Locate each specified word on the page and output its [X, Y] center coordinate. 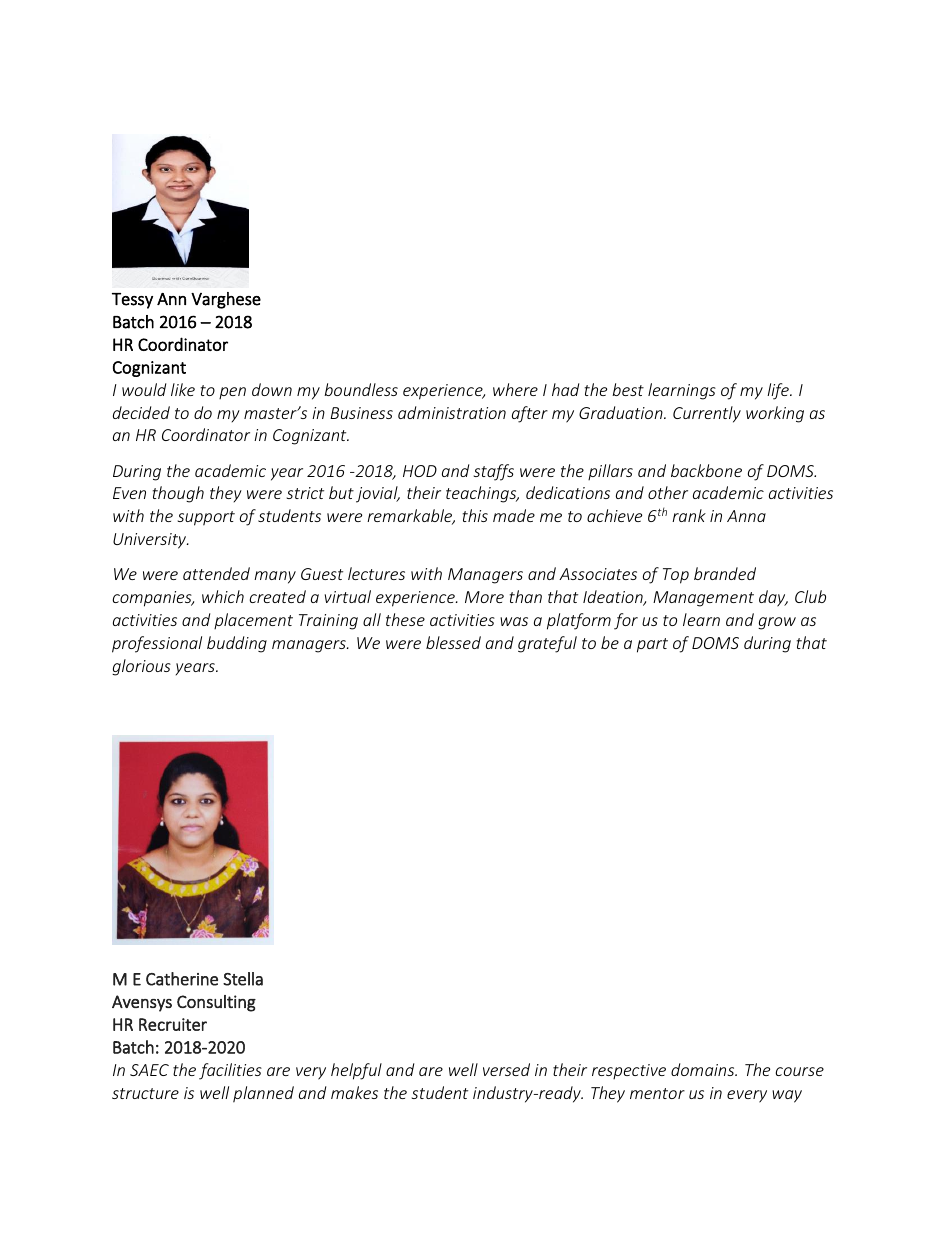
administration [452, 412]
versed [506, 1069]
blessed [453, 642]
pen [232, 393]
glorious [141, 667]
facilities [230, 1071]
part [652, 645]
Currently [707, 414]
